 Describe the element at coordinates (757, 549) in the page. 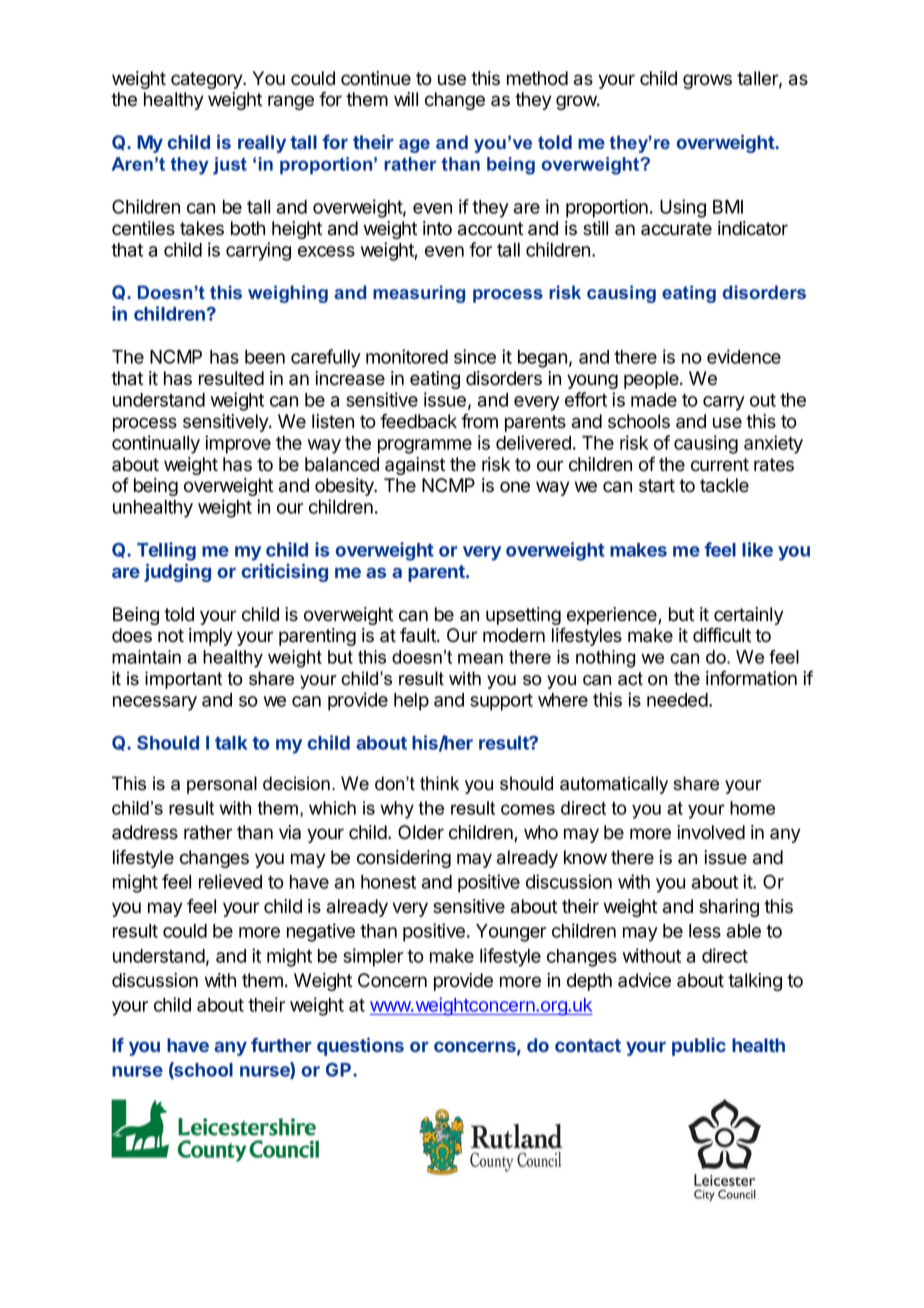

I see `like` at that location.
